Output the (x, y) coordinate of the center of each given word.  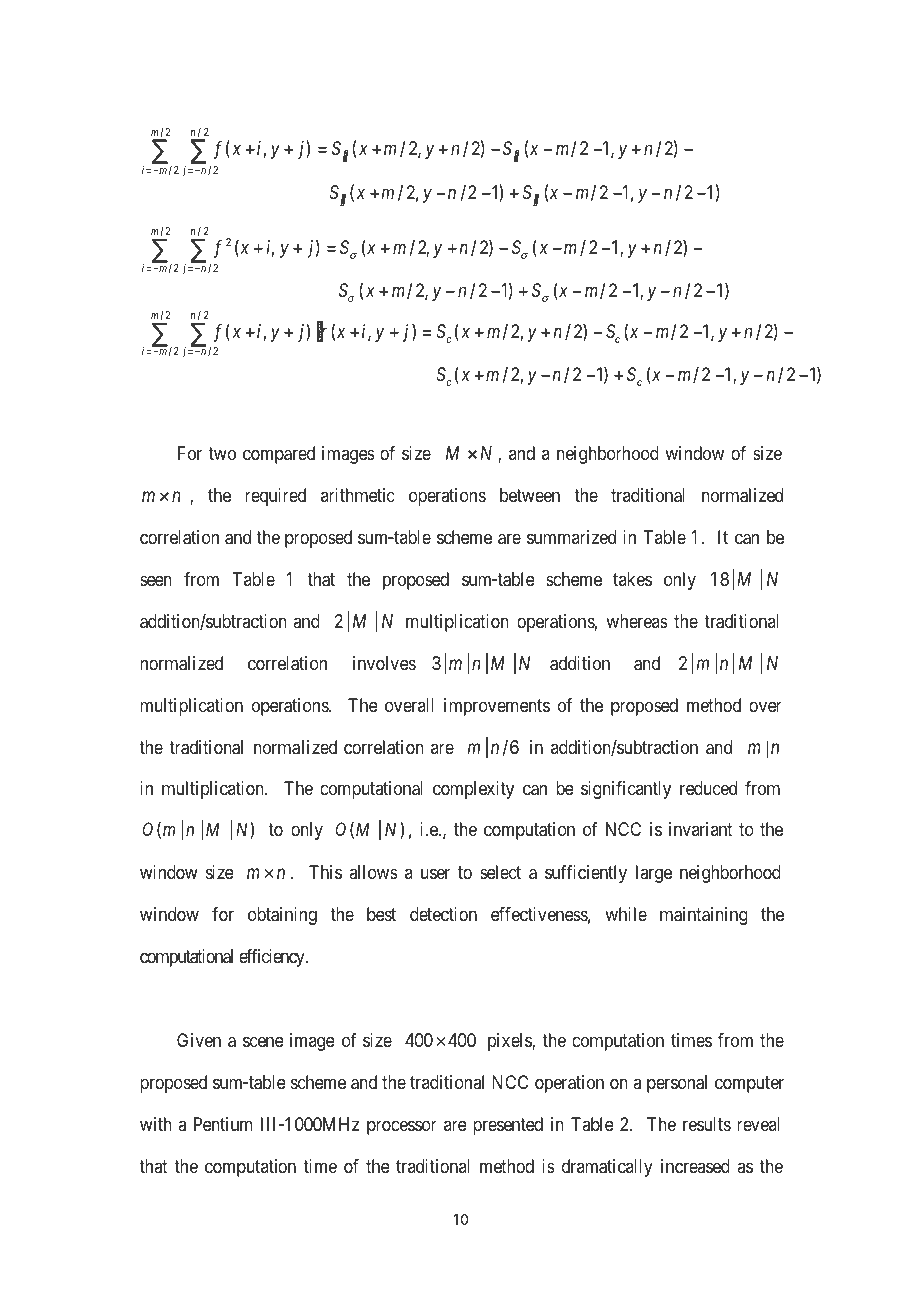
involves (384, 663)
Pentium (223, 1124)
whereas (637, 621)
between (530, 495)
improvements (497, 707)
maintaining (704, 916)
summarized (571, 537)
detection (443, 914)
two (222, 453)
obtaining (282, 916)
